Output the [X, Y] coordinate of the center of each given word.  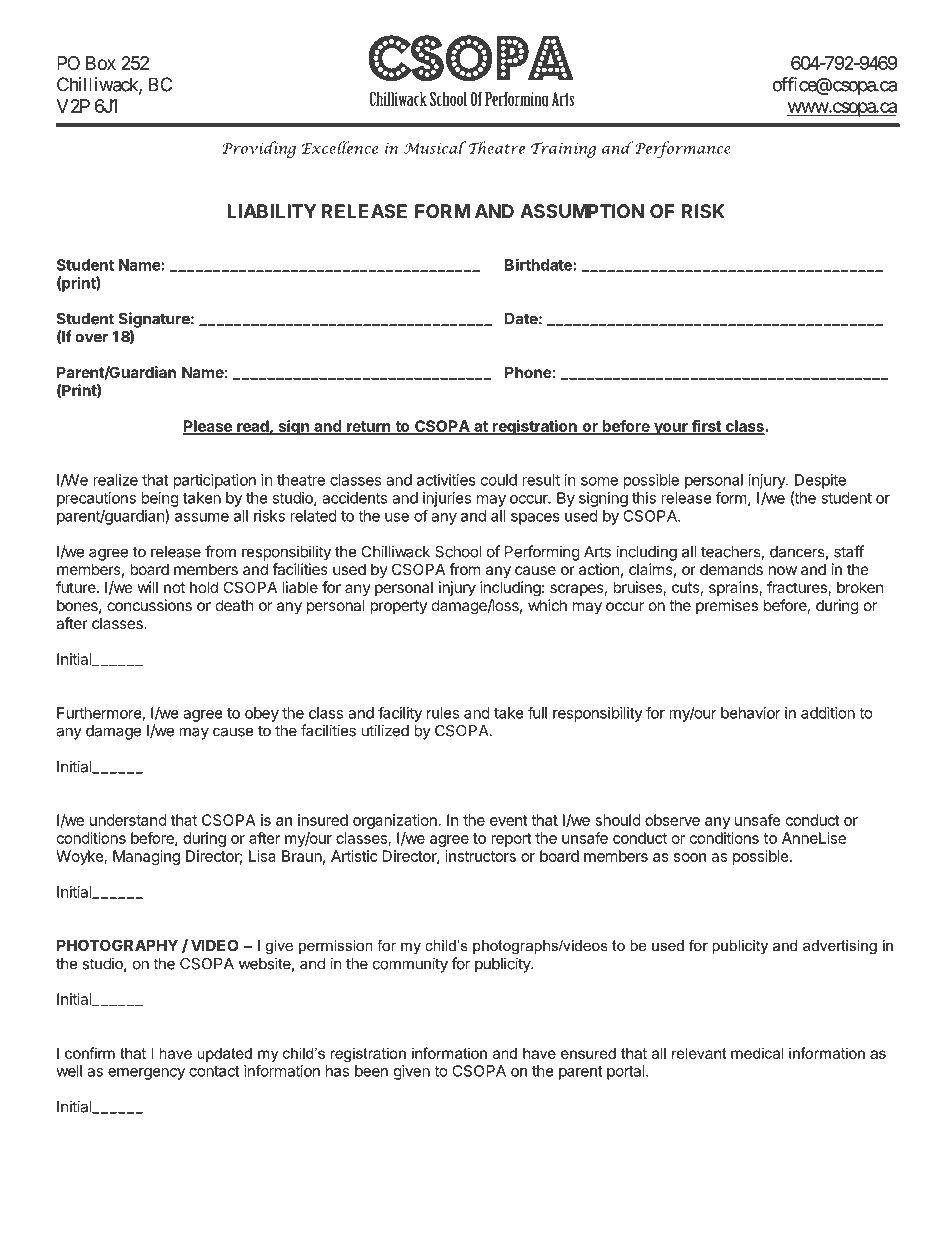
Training [563, 150]
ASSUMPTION [582, 211]
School [458, 552]
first [706, 427]
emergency [146, 1074]
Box [101, 63]
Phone [528, 372]
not [174, 587]
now [783, 570]
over [91, 338]
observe [672, 820]
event [509, 820]
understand [128, 820]
